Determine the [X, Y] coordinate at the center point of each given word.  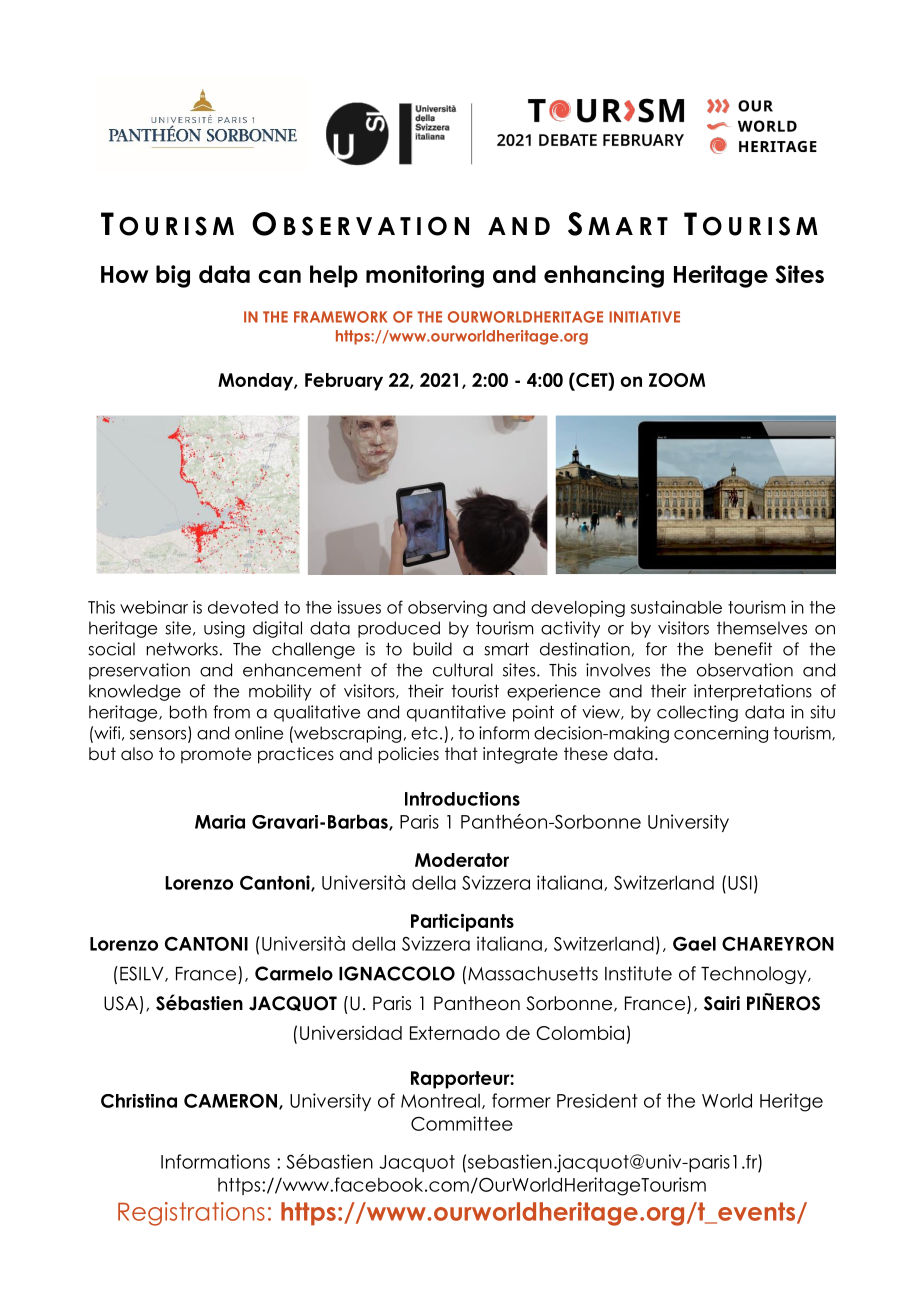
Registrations [191, 1214]
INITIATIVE [644, 317]
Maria [220, 822]
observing [447, 608]
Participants [462, 922]
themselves [762, 628]
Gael [694, 943]
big [173, 276]
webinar [154, 607]
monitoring [425, 276]
